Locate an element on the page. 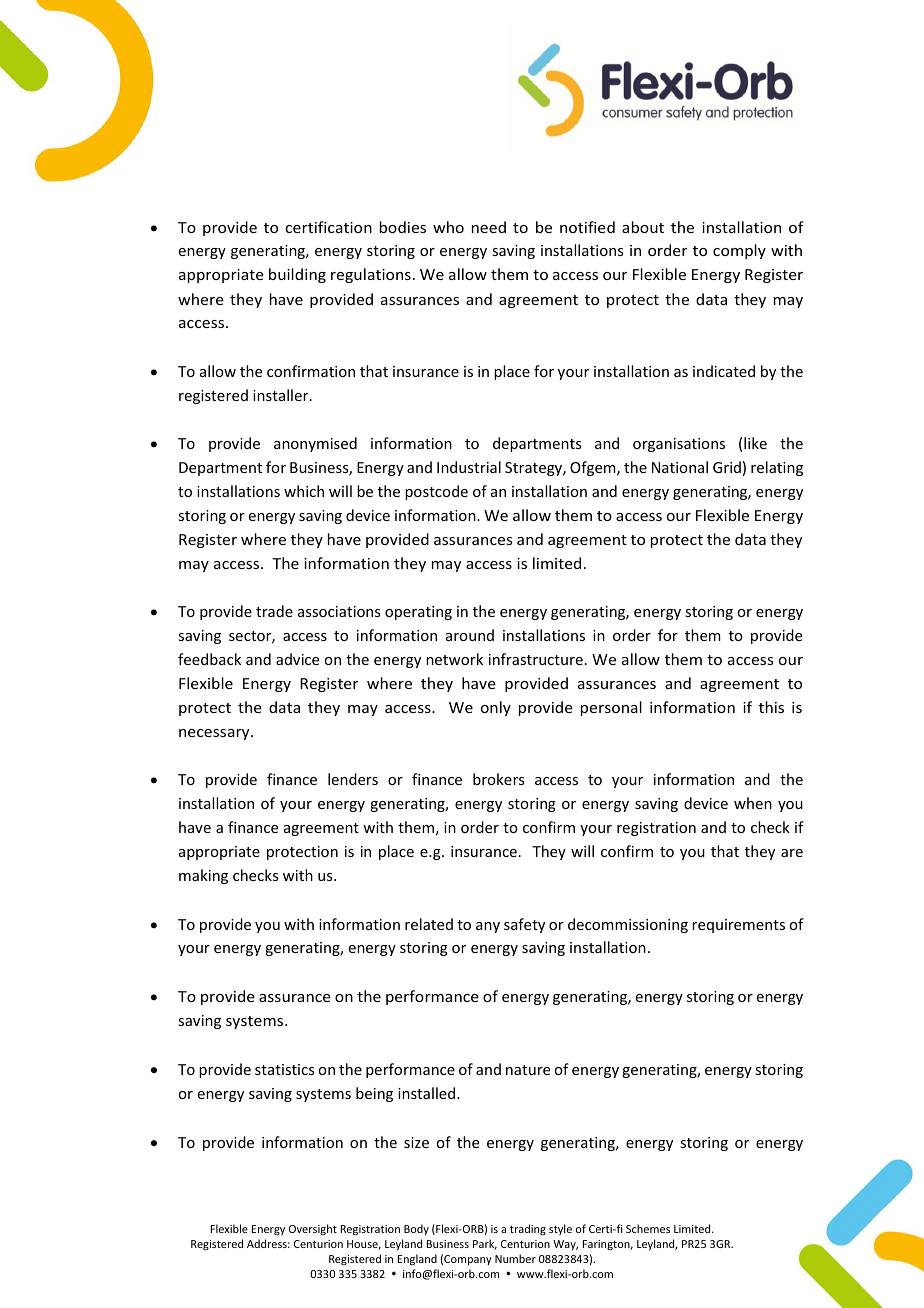 This document has height=1308, width=924. need is located at coordinates (489, 227).
